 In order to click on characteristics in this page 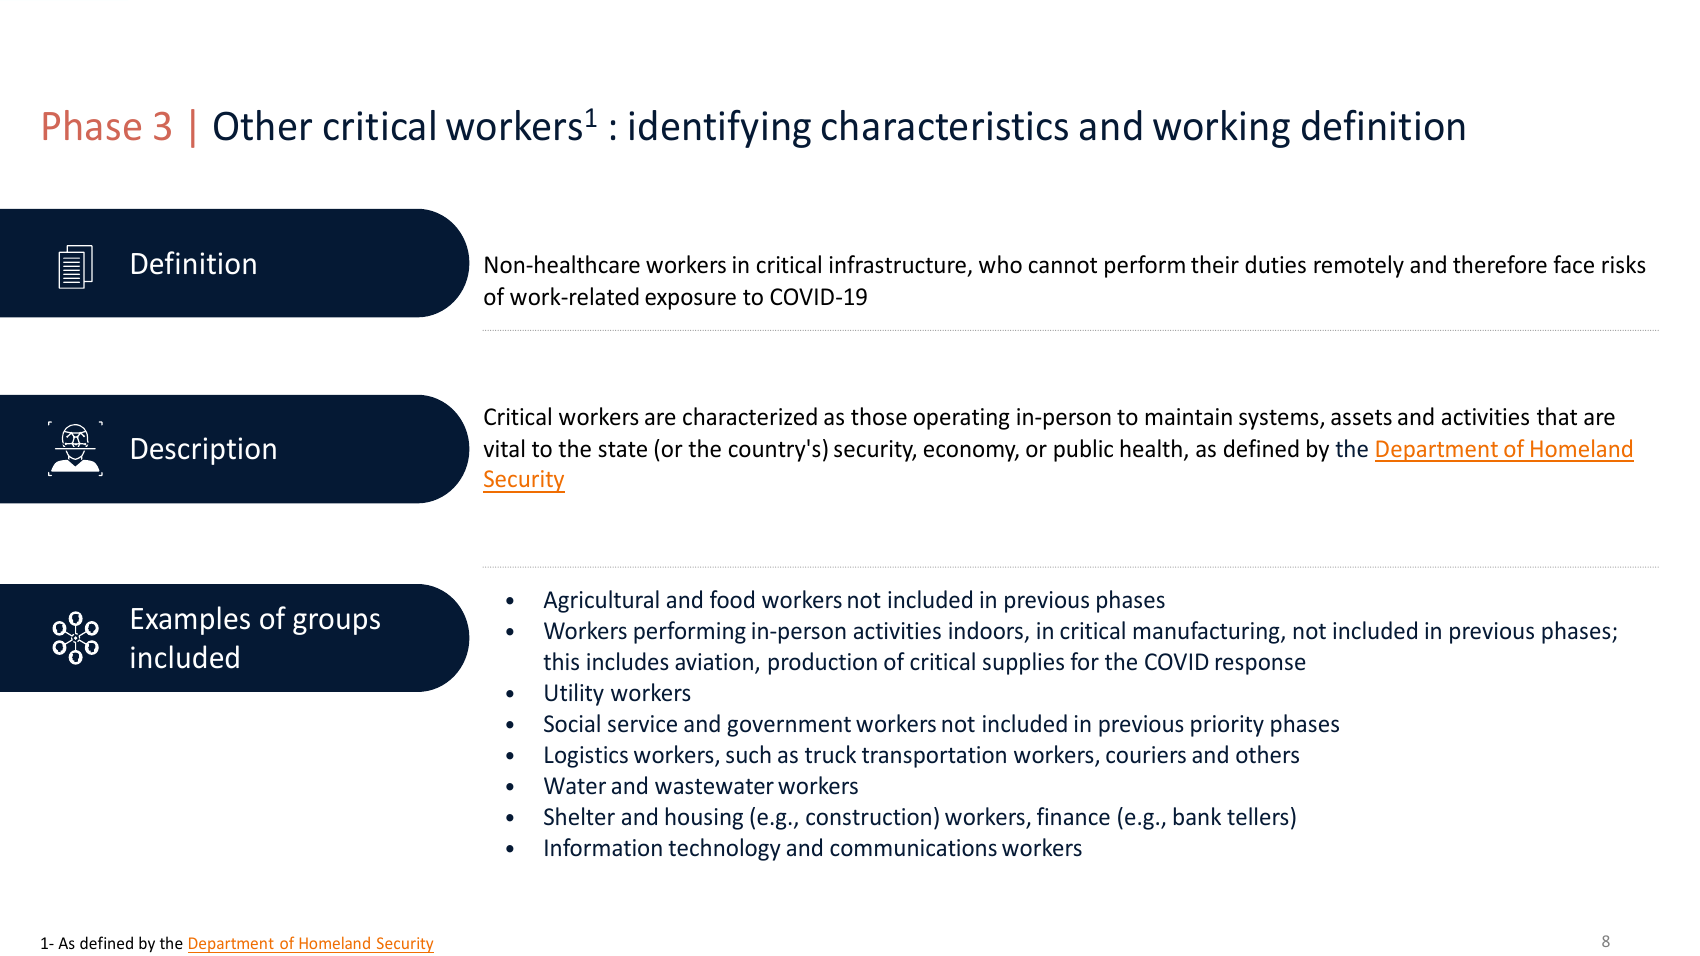, I will do `click(945, 125)`.
